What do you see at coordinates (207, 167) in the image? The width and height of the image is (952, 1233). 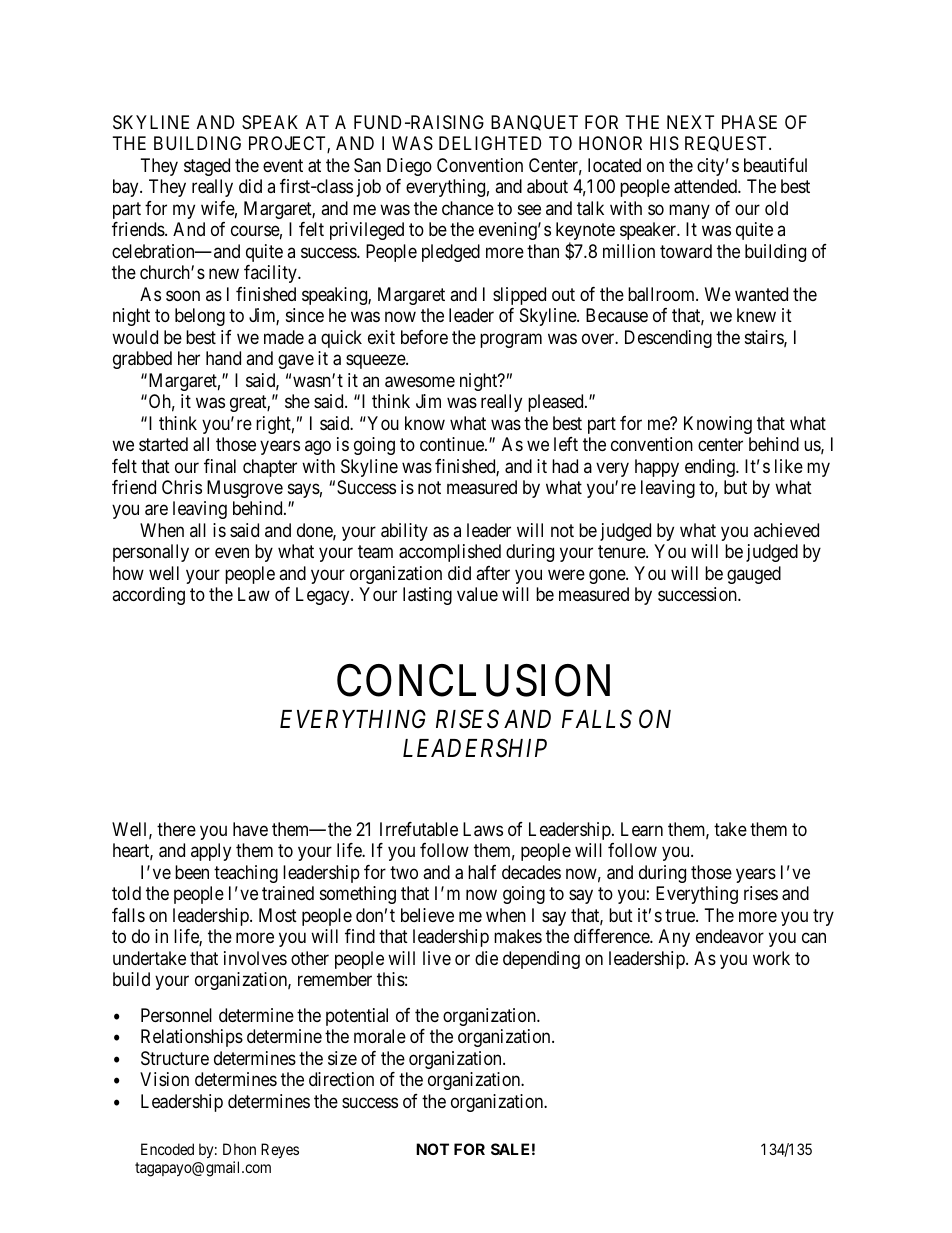 I see `staged` at bounding box center [207, 167].
